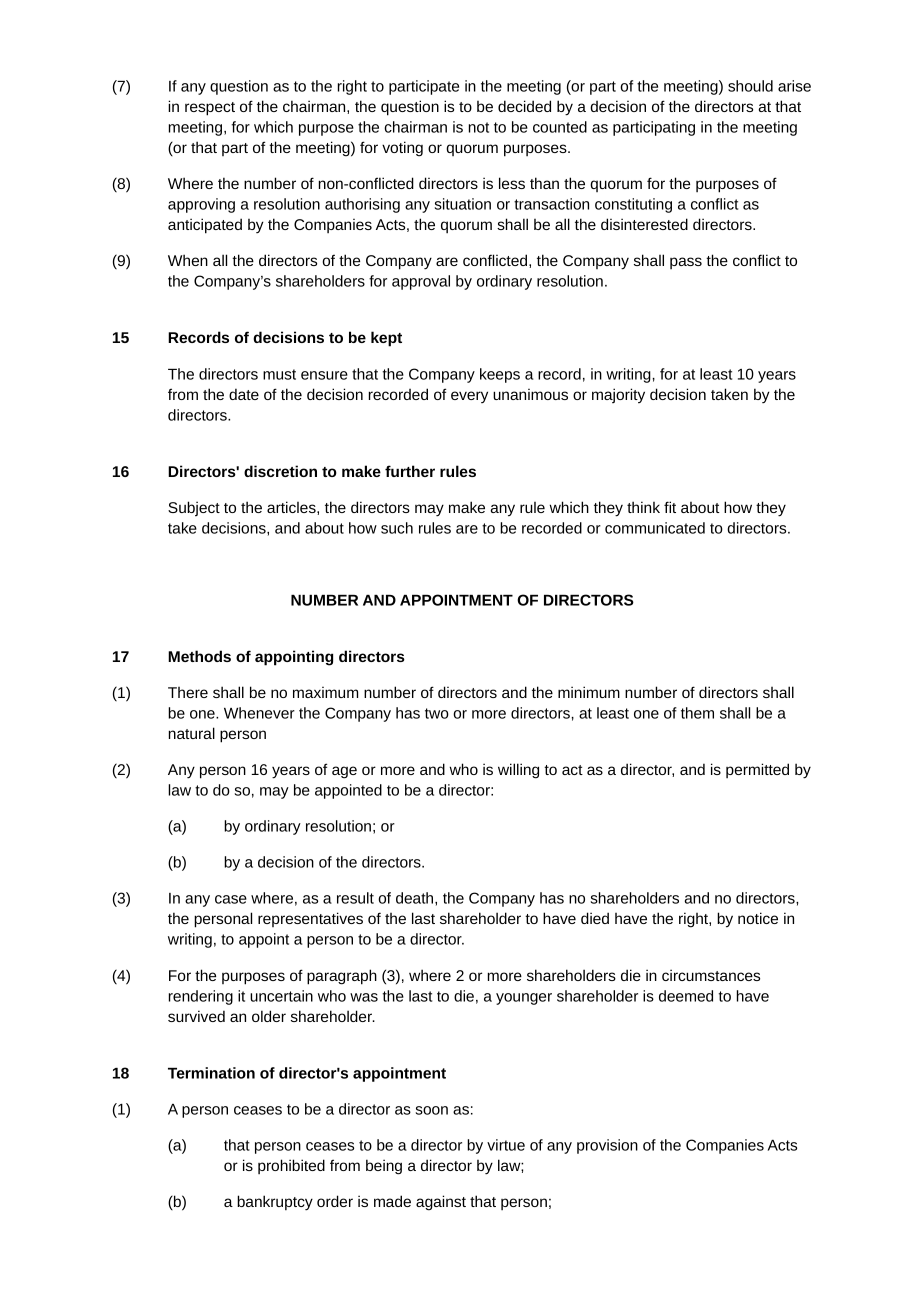 This document has height=1308, width=924. I want to click on Methods, so click(199, 656).
